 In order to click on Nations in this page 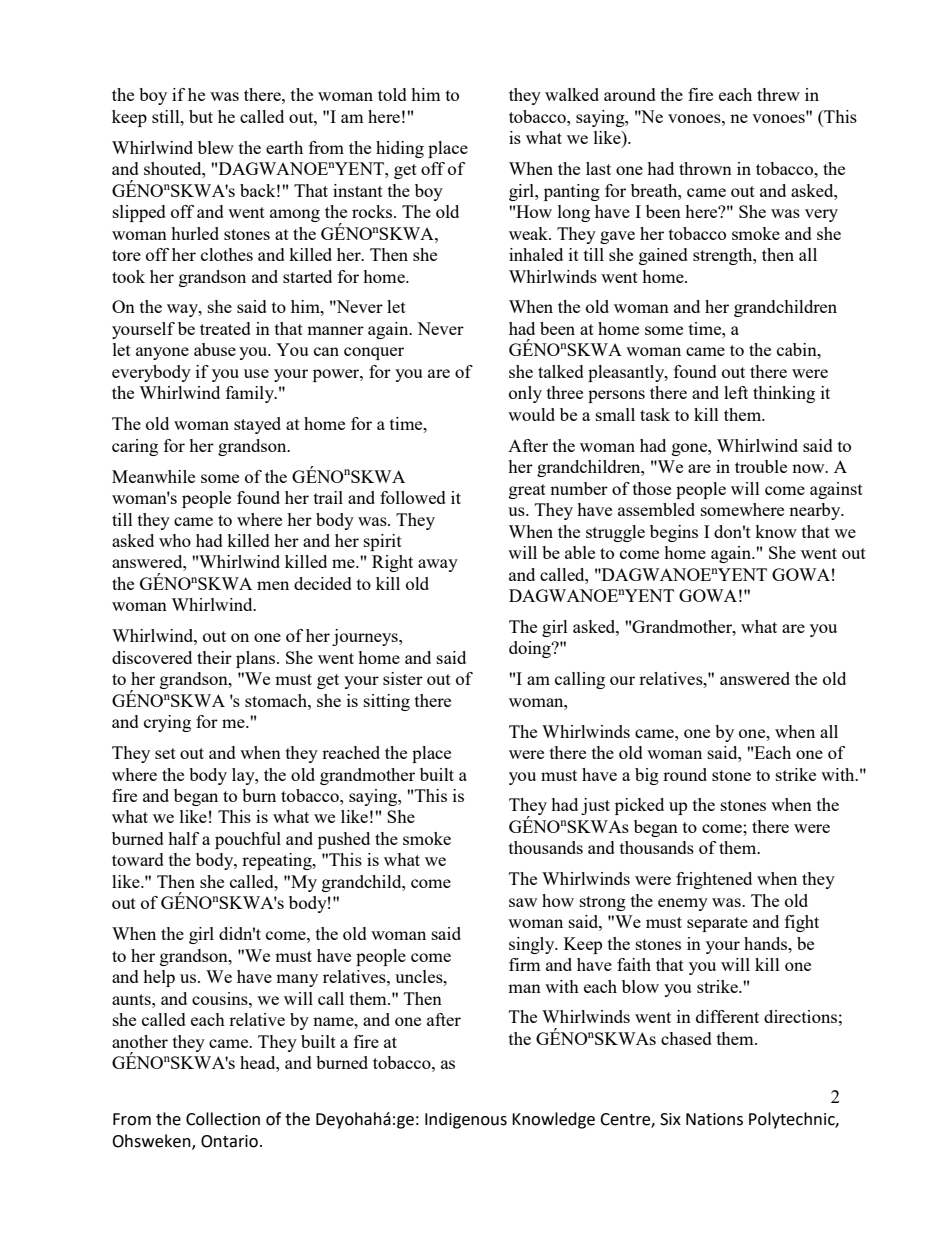, I will do `click(714, 1119)`.
